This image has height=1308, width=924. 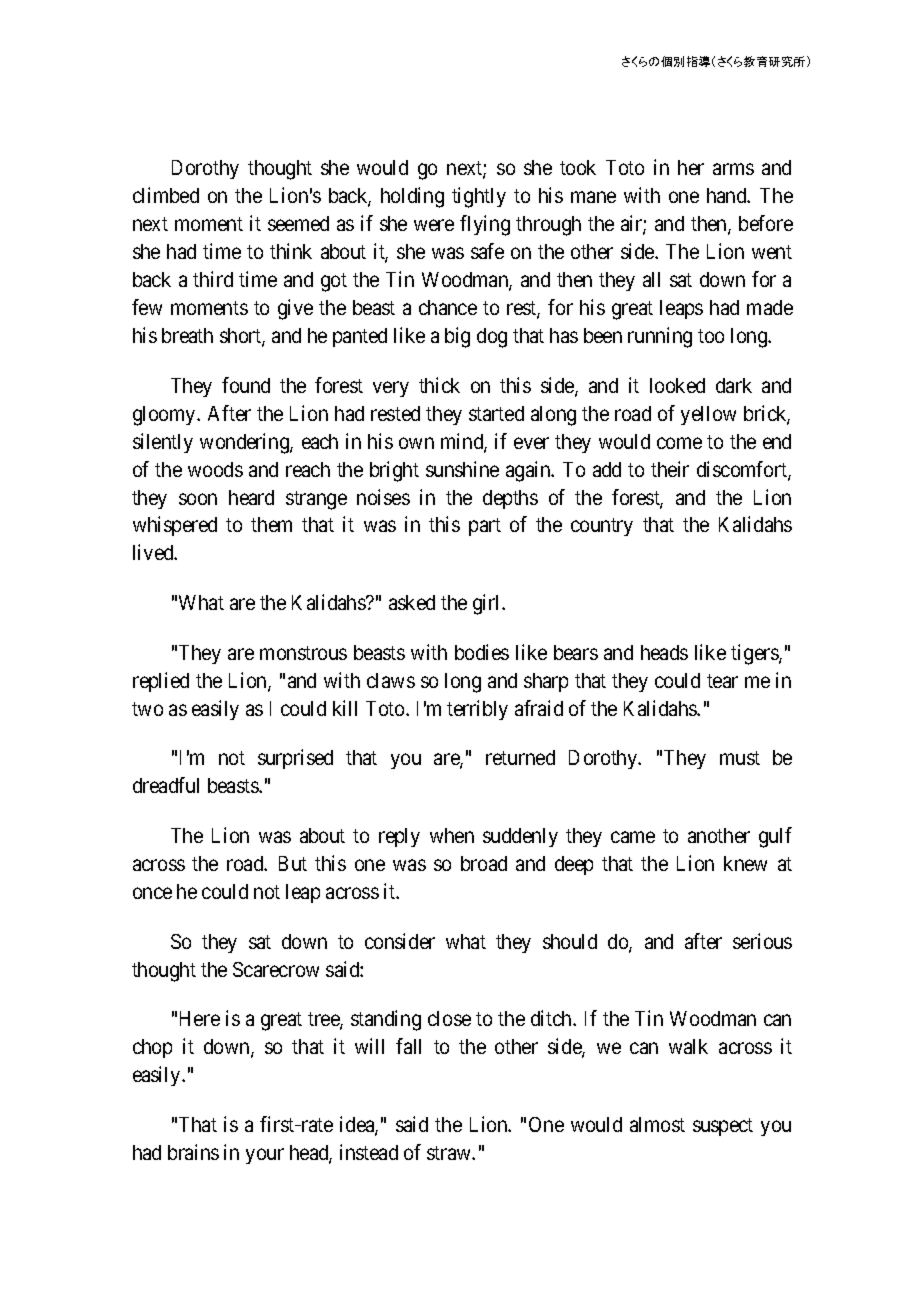 What do you see at coordinates (152, 893) in the image?
I see `once` at bounding box center [152, 893].
